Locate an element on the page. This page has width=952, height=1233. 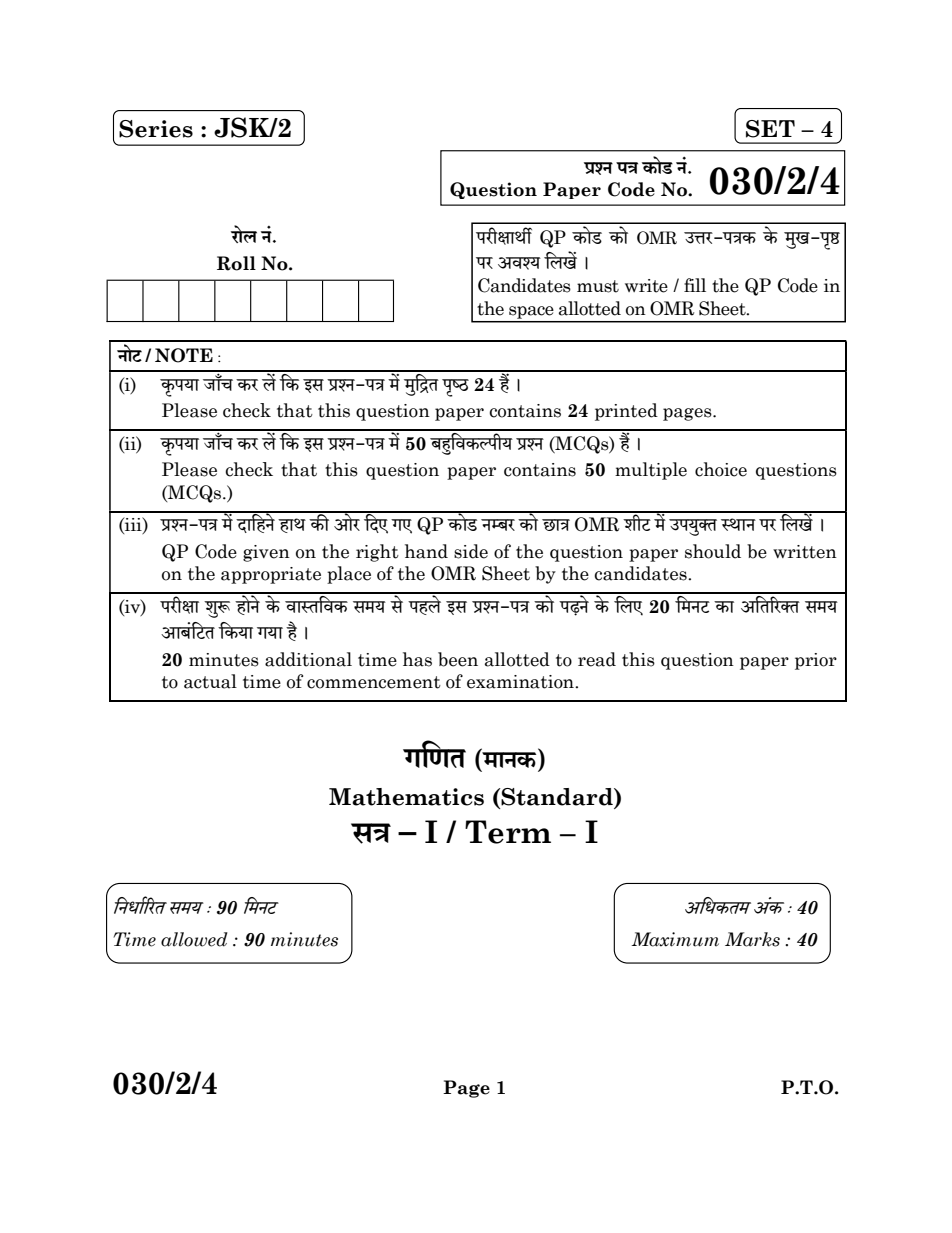
SET is located at coordinates (770, 129).
